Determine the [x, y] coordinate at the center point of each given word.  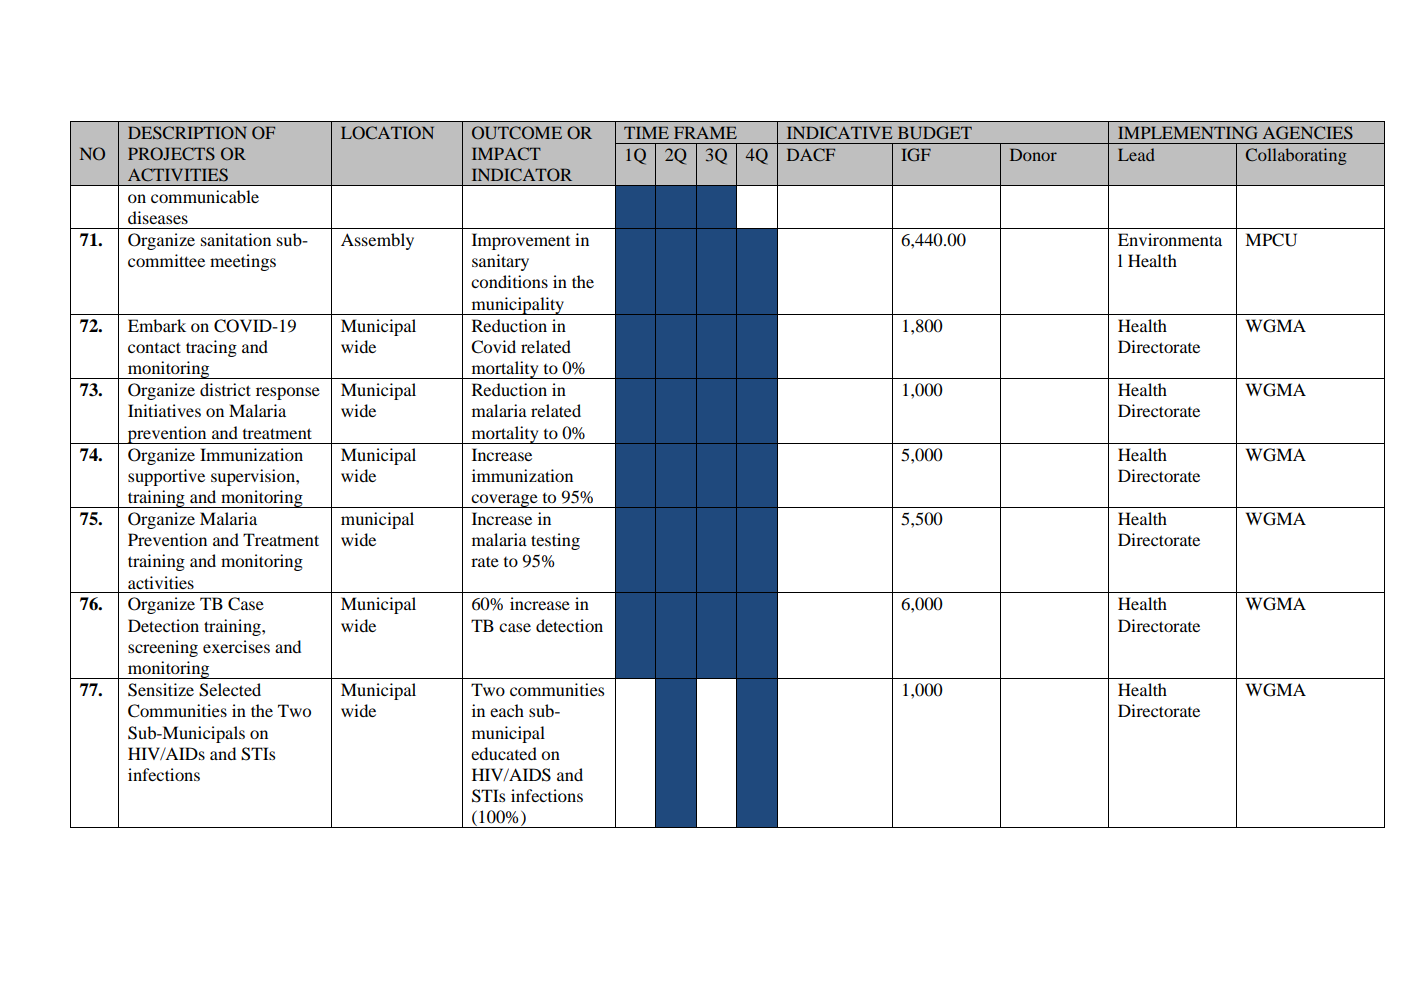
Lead [1136, 154]
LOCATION [387, 132]
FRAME [705, 132]
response [288, 393]
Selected [230, 690]
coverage [504, 501]
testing [555, 541]
